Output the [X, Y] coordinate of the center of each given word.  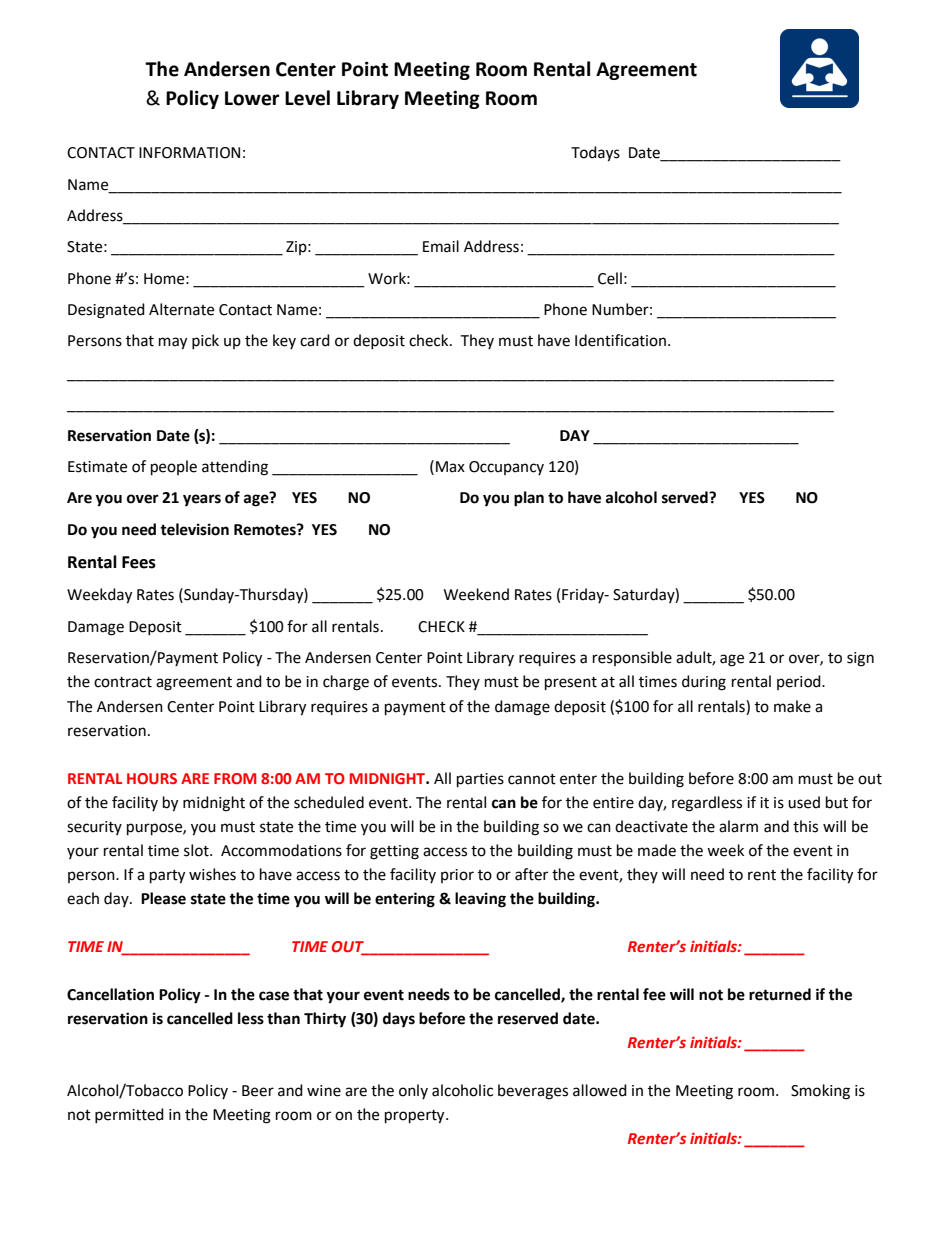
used [804, 802]
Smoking [820, 1092]
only [413, 1091]
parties [480, 780]
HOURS [152, 778]
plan [529, 499]
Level [307, 98]
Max [450, 467]
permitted [129, 1115]
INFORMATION [189, 153]
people [174, 468]
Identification [622, 340]
